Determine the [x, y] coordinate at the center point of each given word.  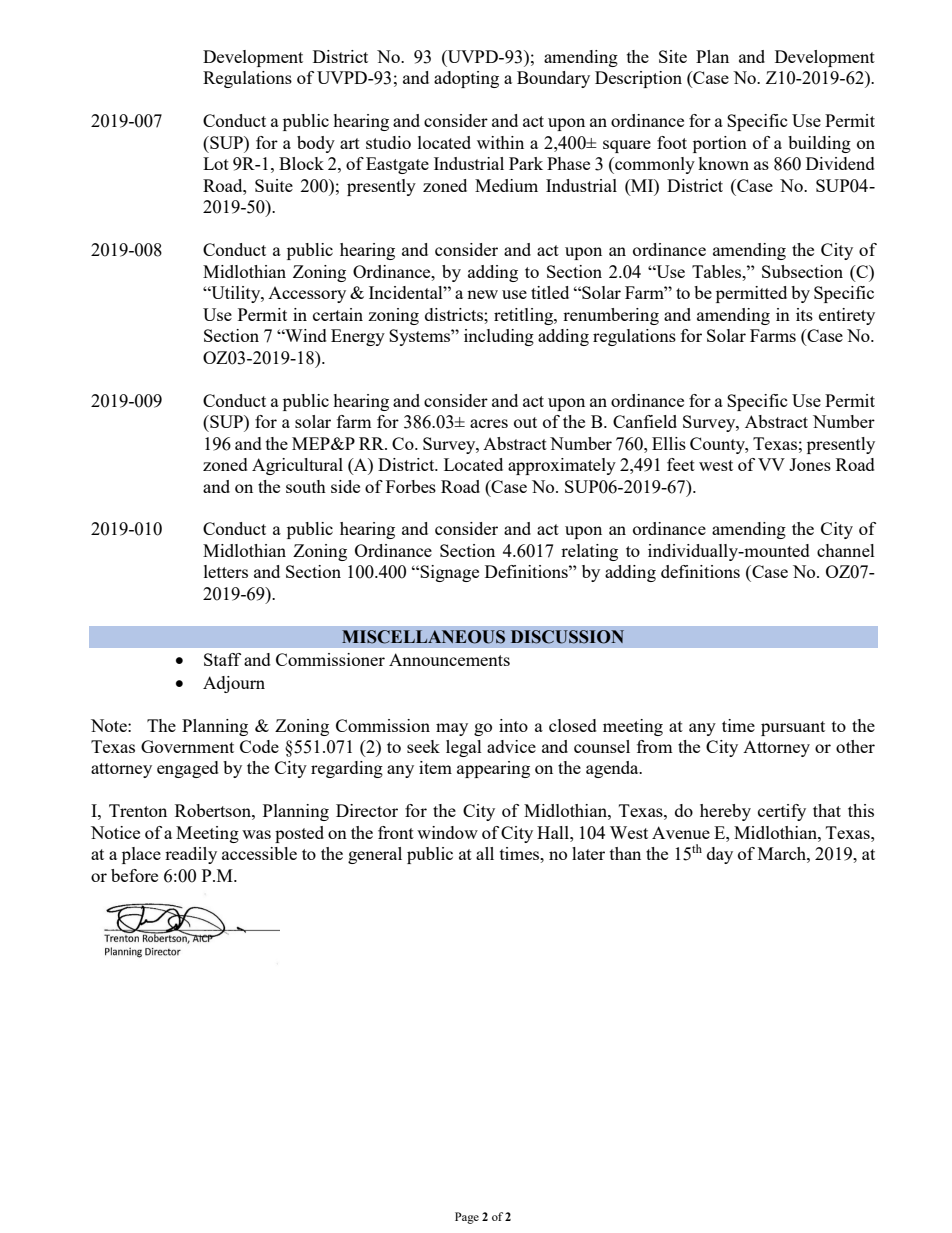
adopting [466, 79]
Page [467, 1218]
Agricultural [297, 466]
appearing [493, 769]
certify [782, 812]
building [819, 144]
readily [191, 855]
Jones [810, 464]
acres [489, 423]
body [316, 144]
